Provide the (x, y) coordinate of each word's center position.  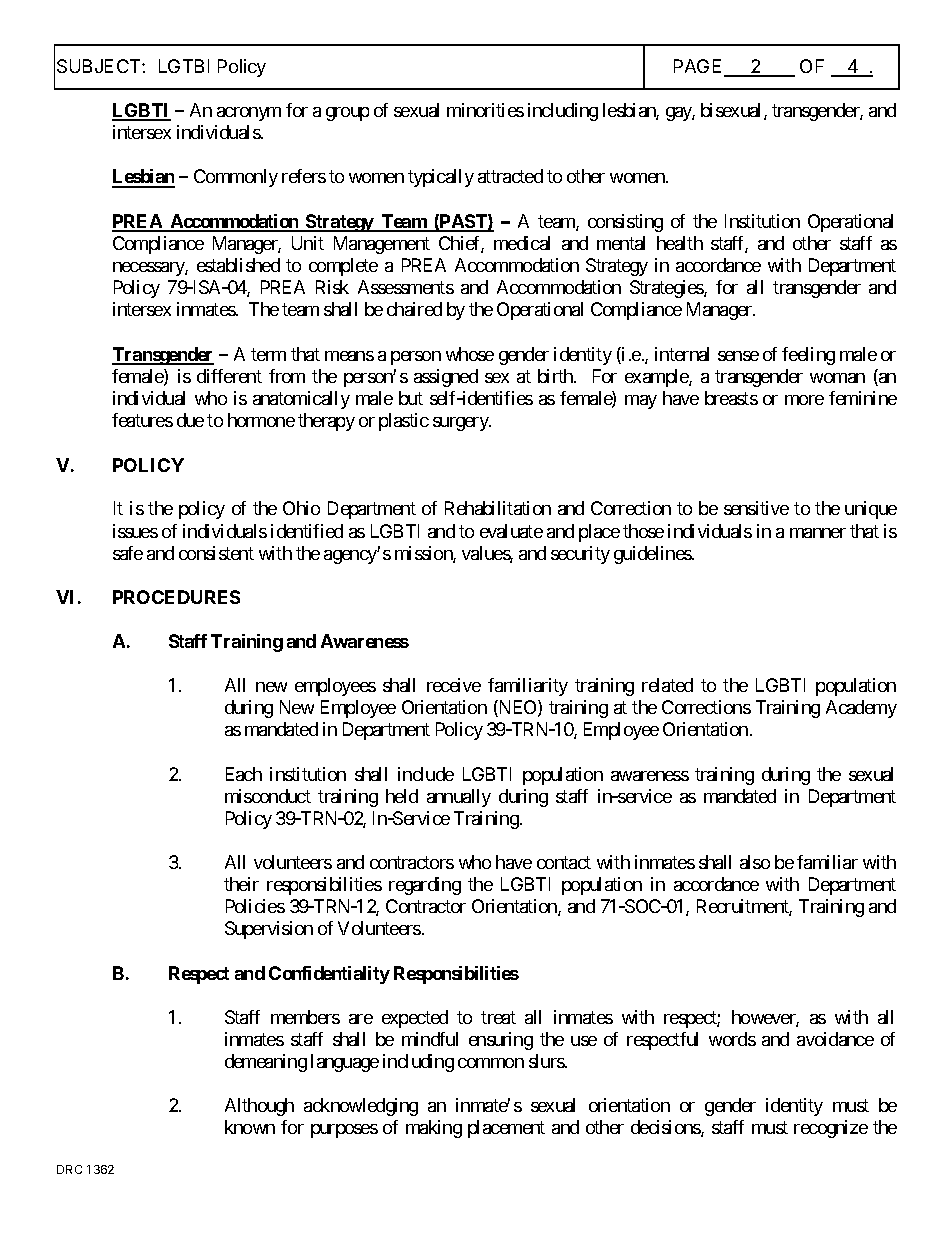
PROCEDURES (176, 597)
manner (818, 533)
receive (454, 685)
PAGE (699, 67)
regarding (425, 886)
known (250, 1127)
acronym (249, 114)
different (229, 376)
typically (441, 178)
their (241, 884)
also (755, 862)
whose (470, 354)
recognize (831, 1129)
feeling (808, 356)
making (434, 1129)
